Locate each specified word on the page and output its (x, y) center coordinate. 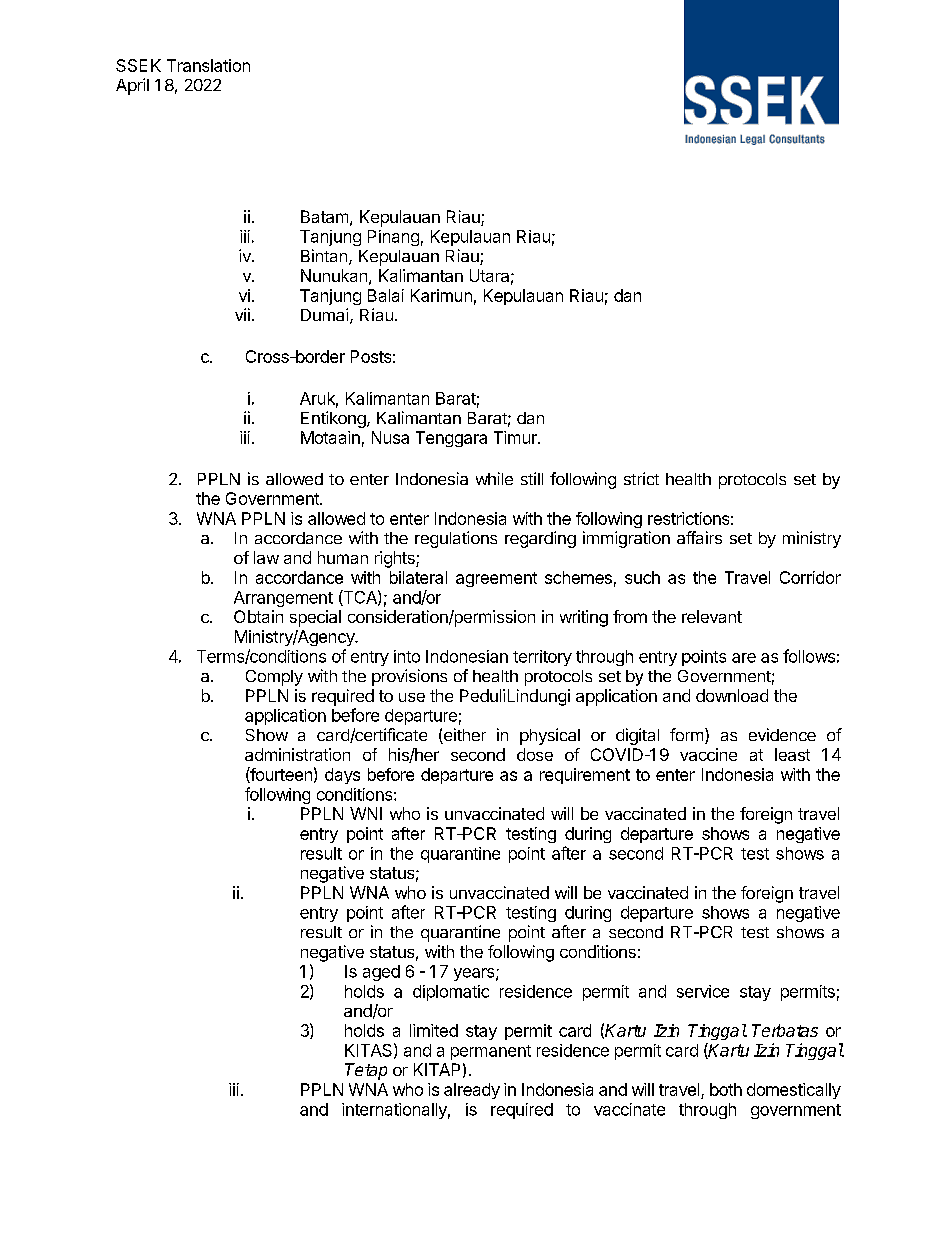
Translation (208, 65)
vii (242, 314)
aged (381, 973)
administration (297, 754)
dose (535, 754)
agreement (496, 579)
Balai (386, 295)
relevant (712, 616)
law (266, 557)
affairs (699, 537)
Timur (516, 437)
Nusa (390, 437)
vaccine (708, 754)
